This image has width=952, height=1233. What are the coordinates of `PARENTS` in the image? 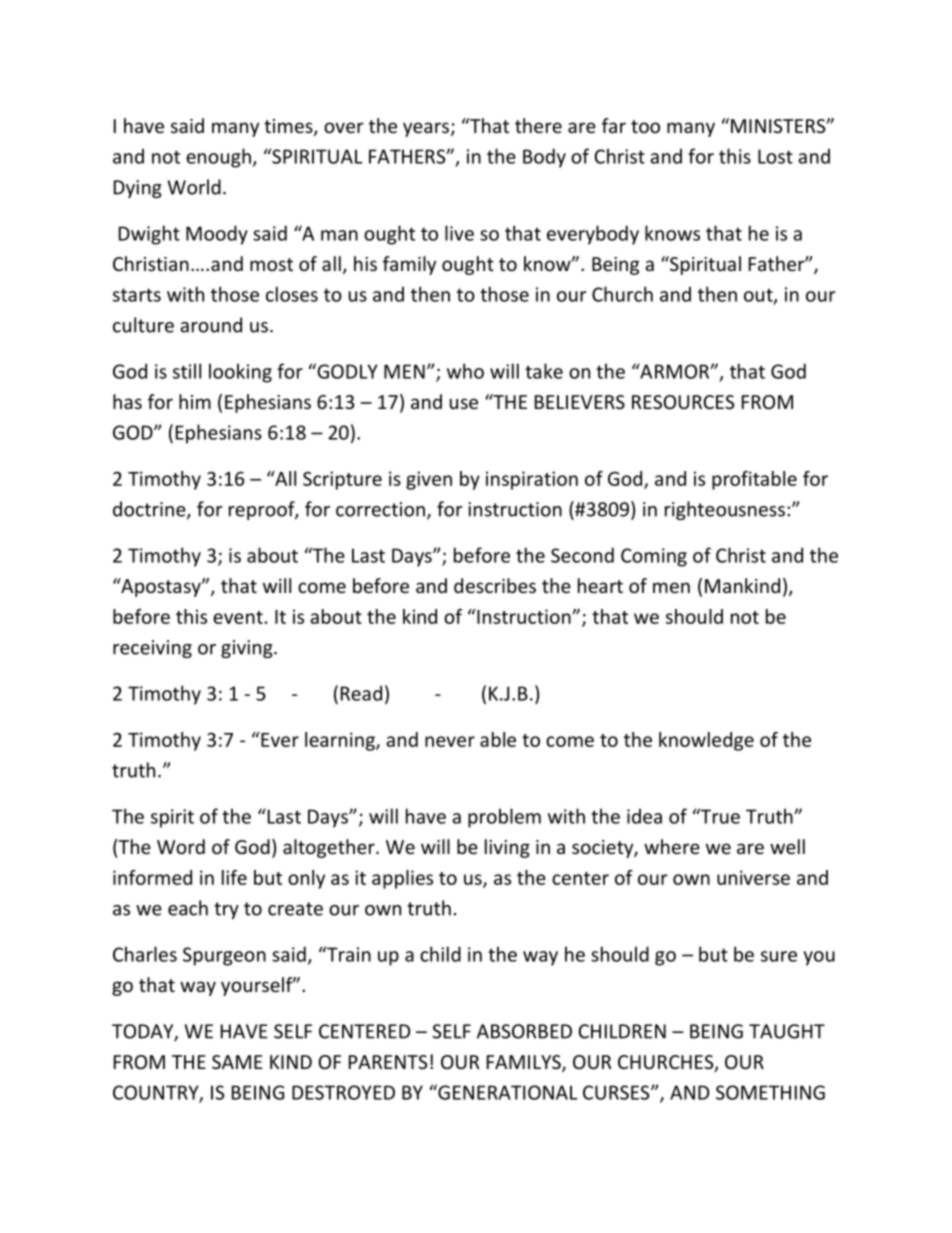 It's located at (388, 1062).
